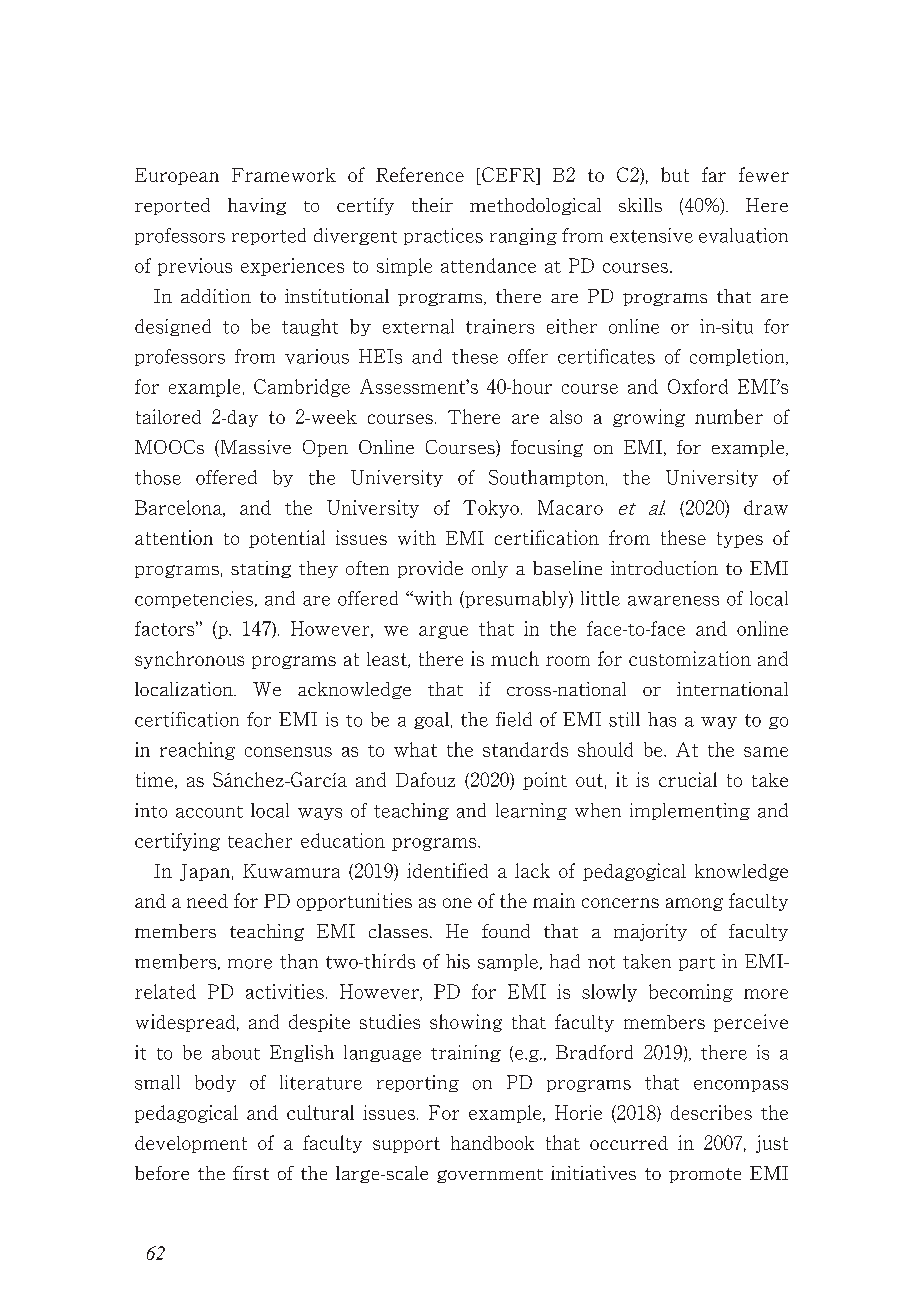 The width and height of the document is (924, 1311). What do you see at coordinates (697, 964) in the document?
I see `part` at bounding box center [697, 964].
